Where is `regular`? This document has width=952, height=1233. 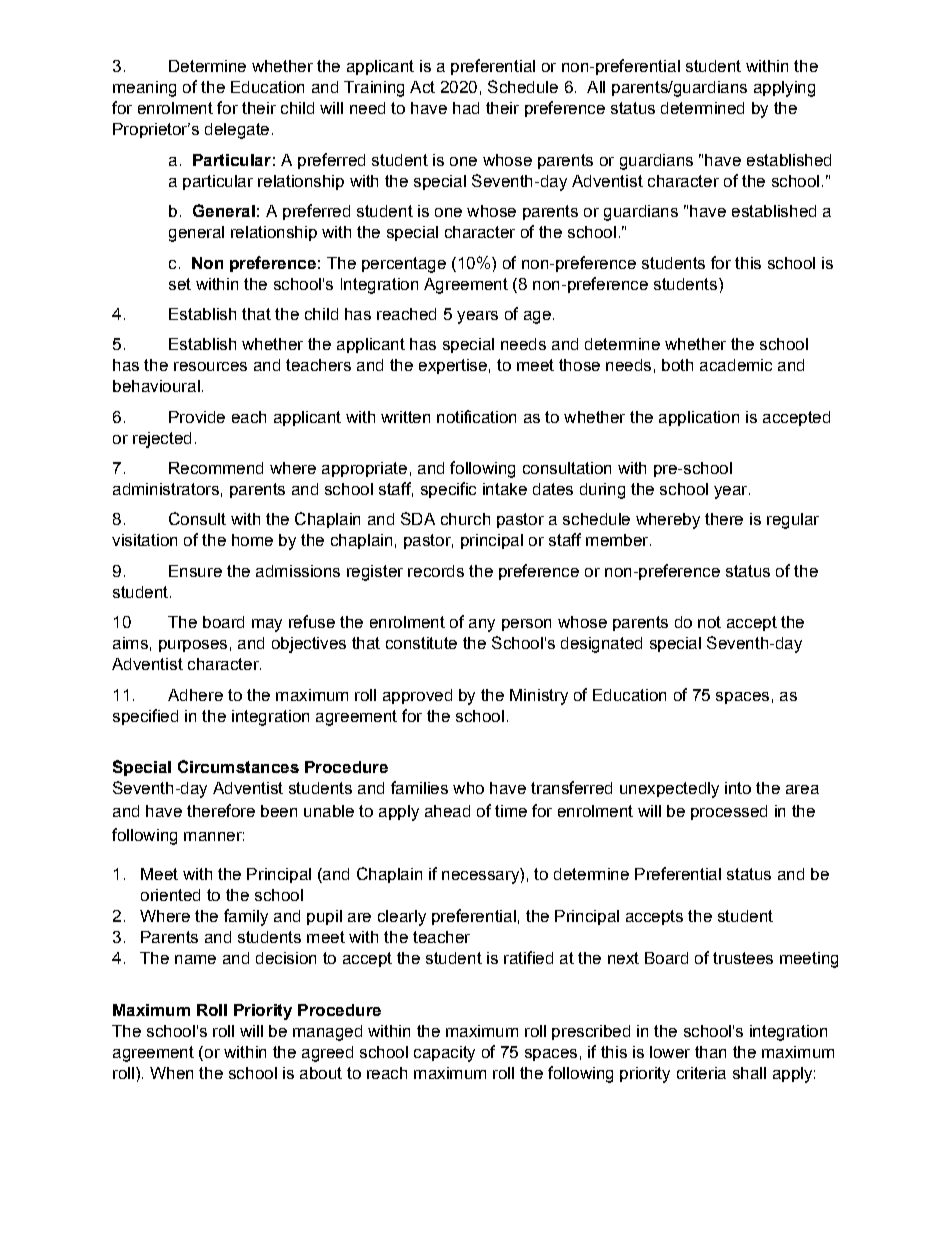 regular is located at coordinates (793, 521).
